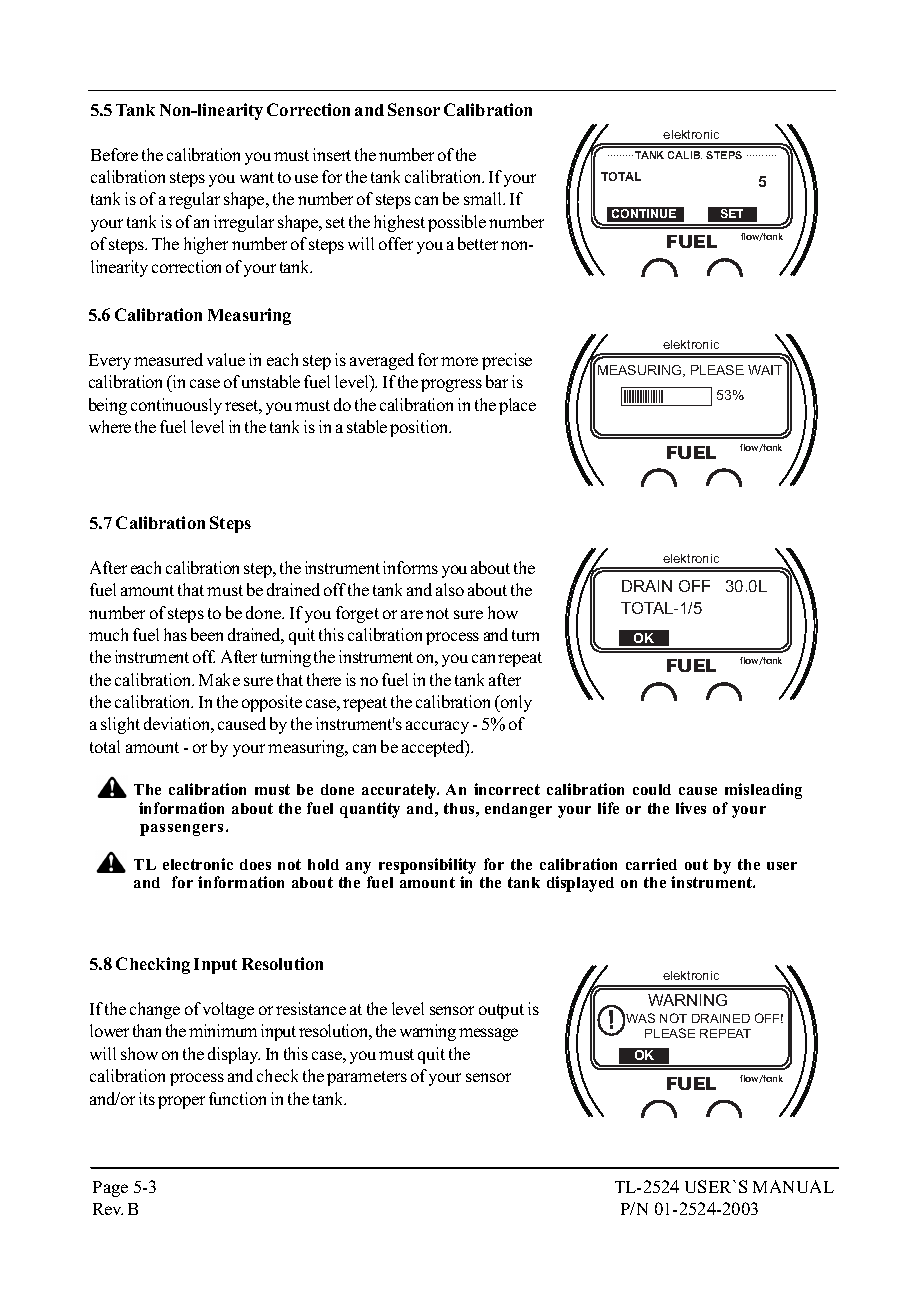 The height and width of the screenshot is (1308, 924). I want to click on small, so click(484, 198).
